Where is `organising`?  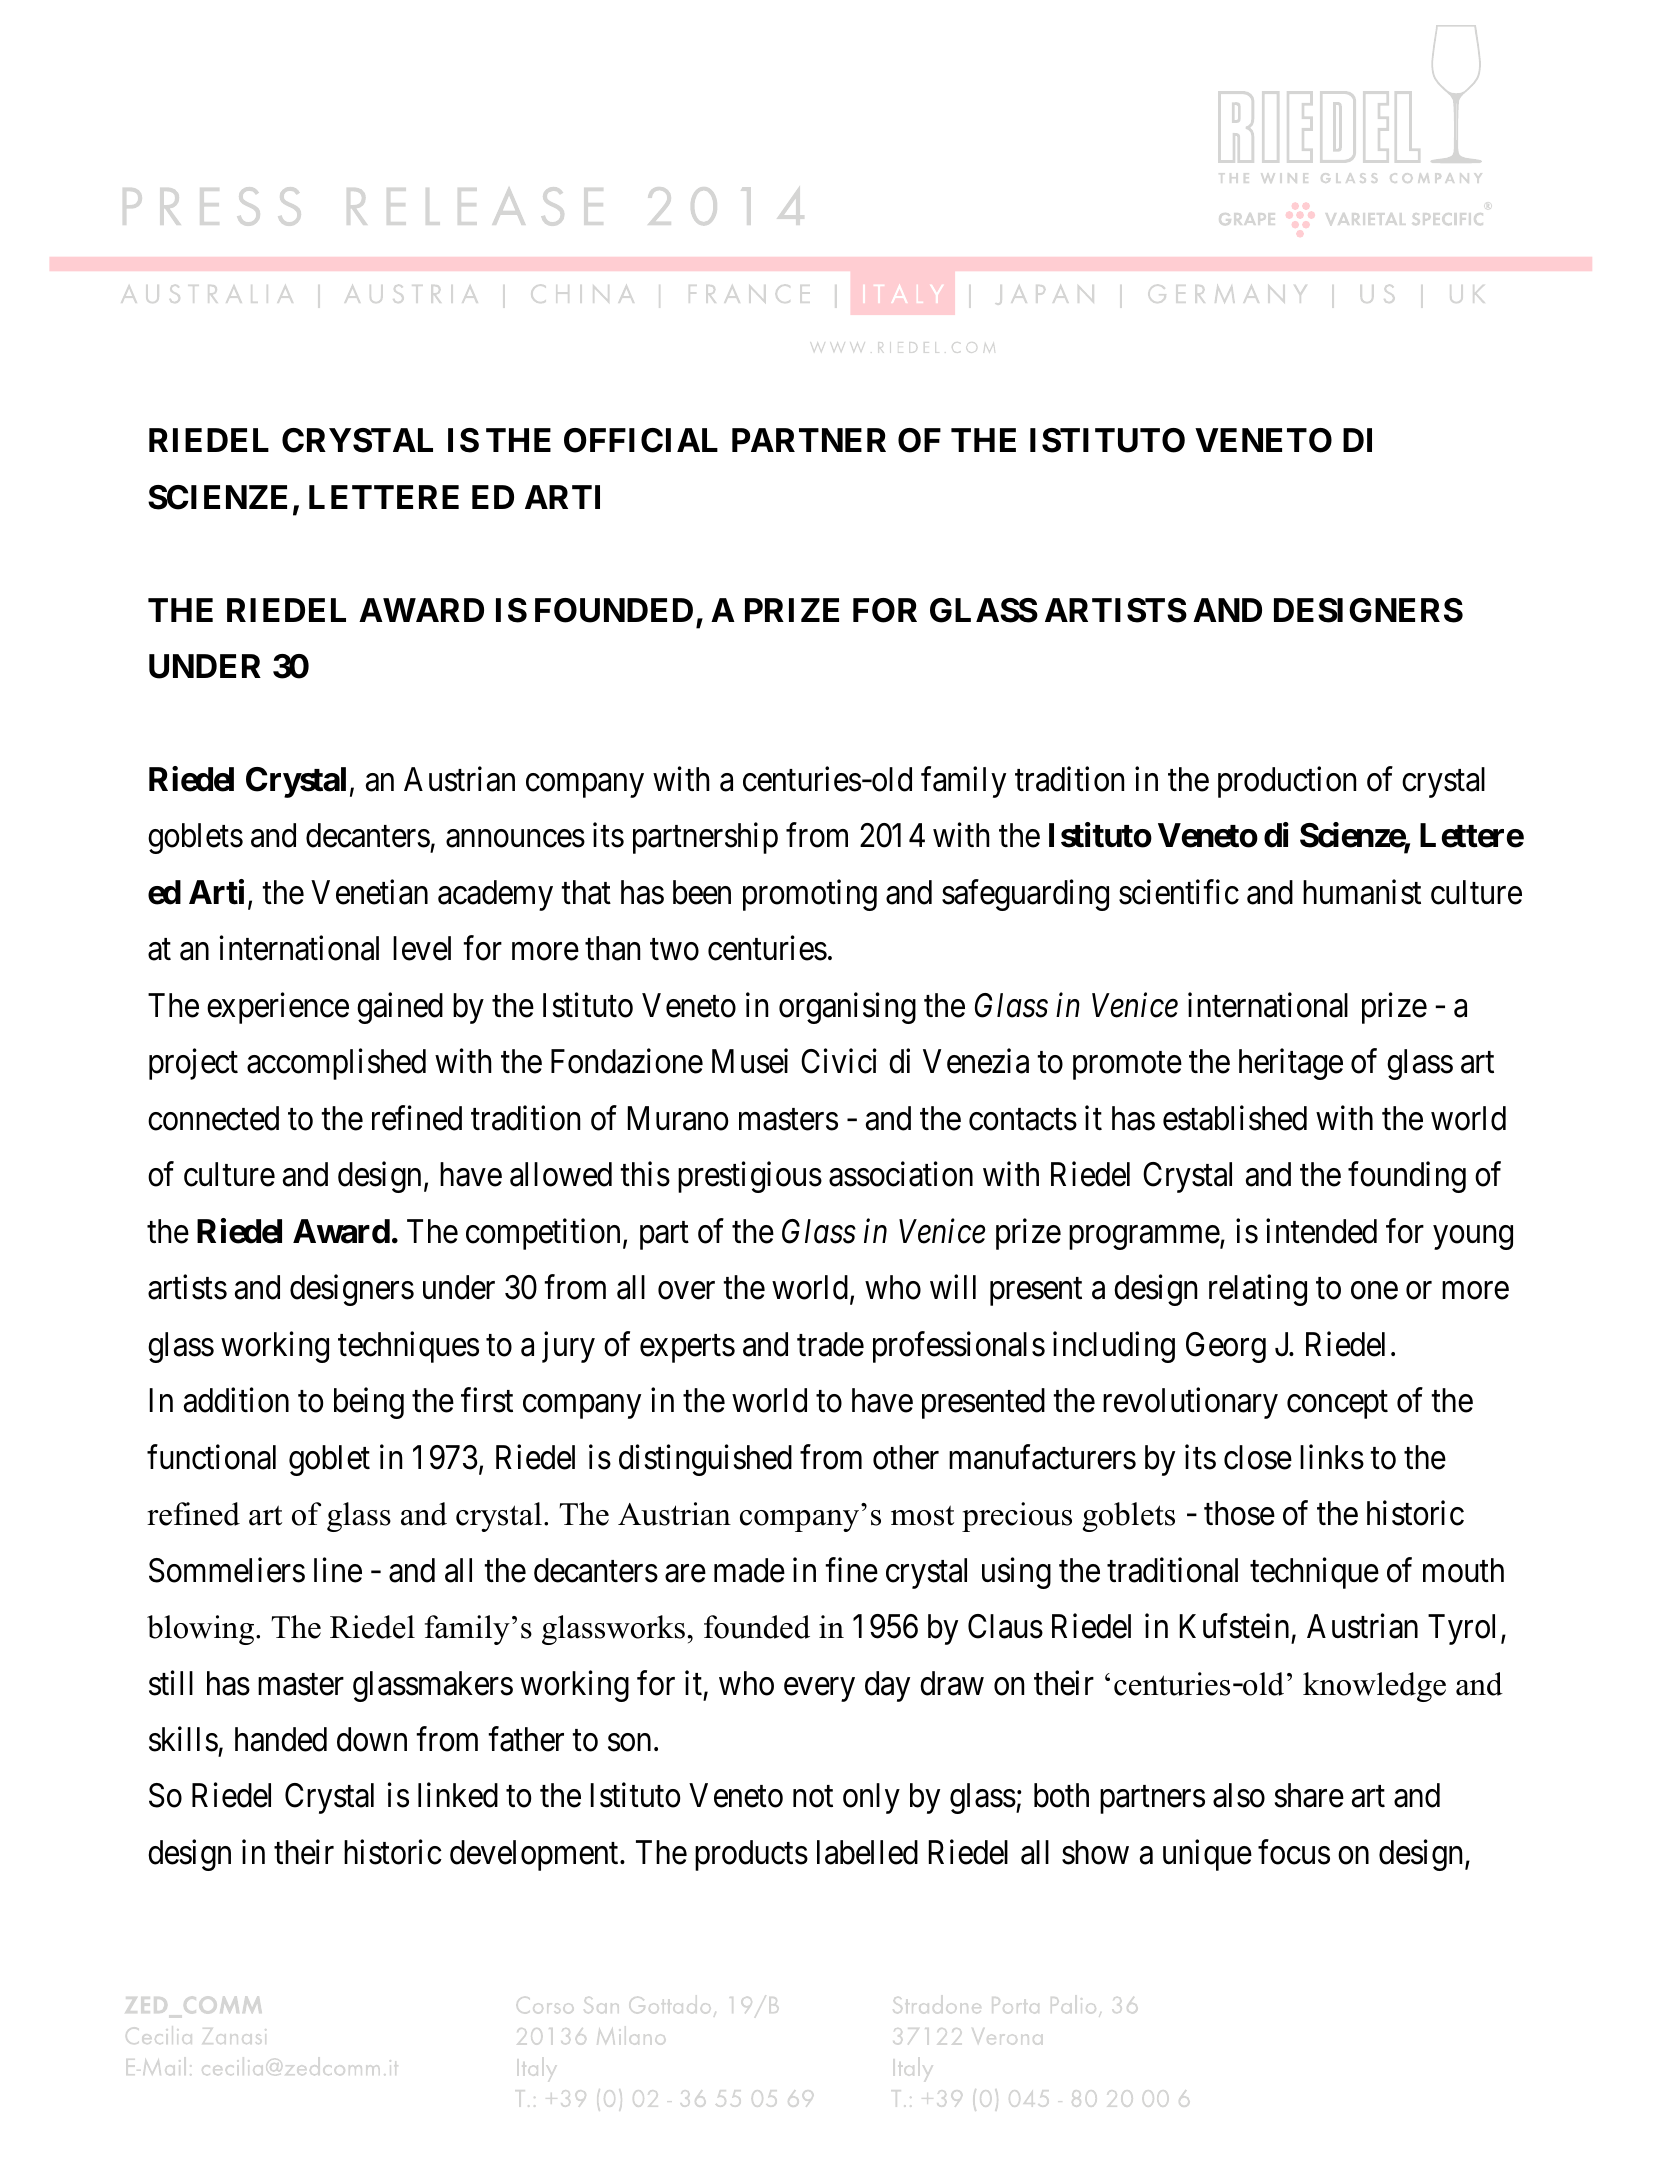 organising is located at coordinates (847, 1008).
